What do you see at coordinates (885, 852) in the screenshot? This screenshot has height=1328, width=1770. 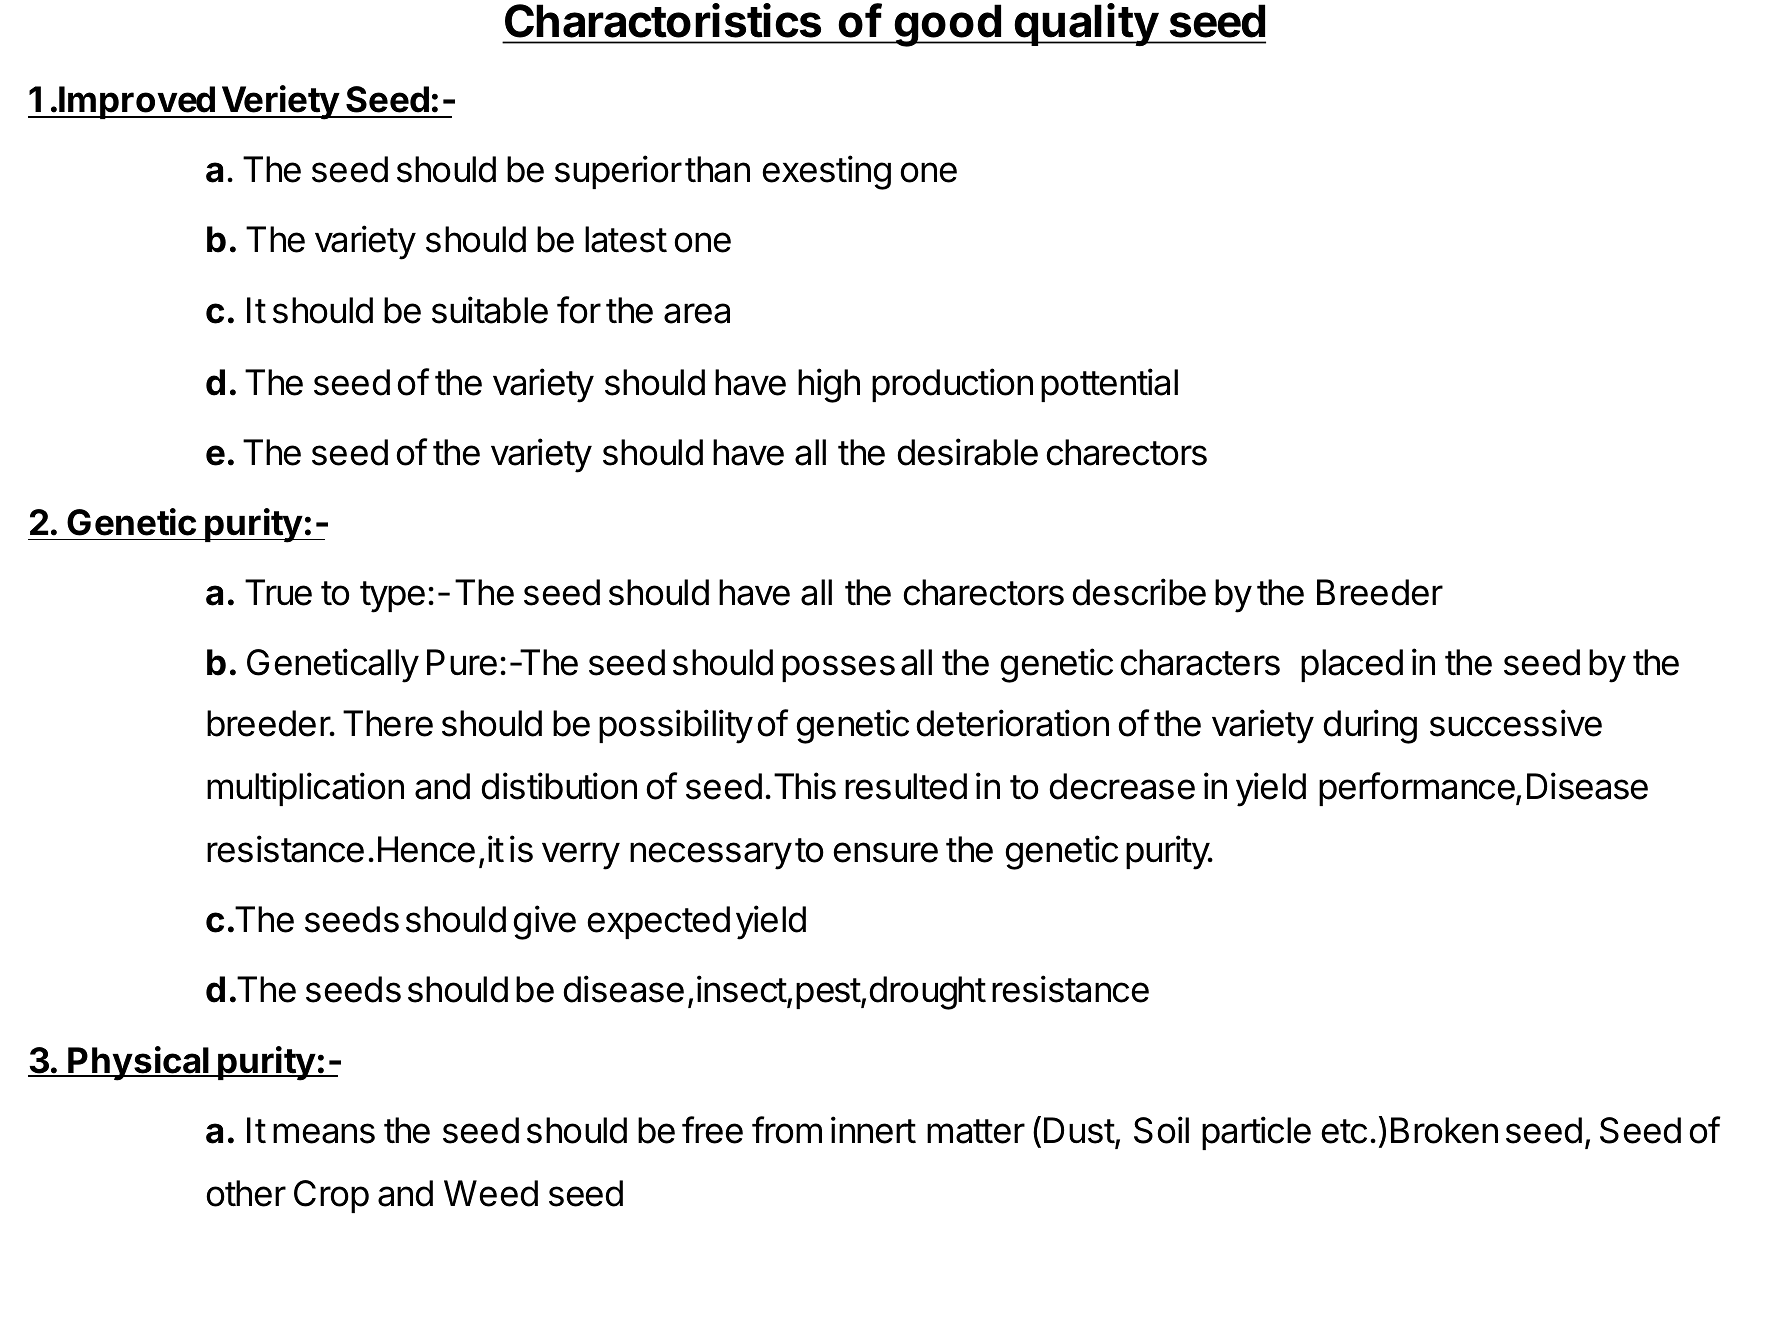 I see `ensure` at bounding box center [885, 852].
